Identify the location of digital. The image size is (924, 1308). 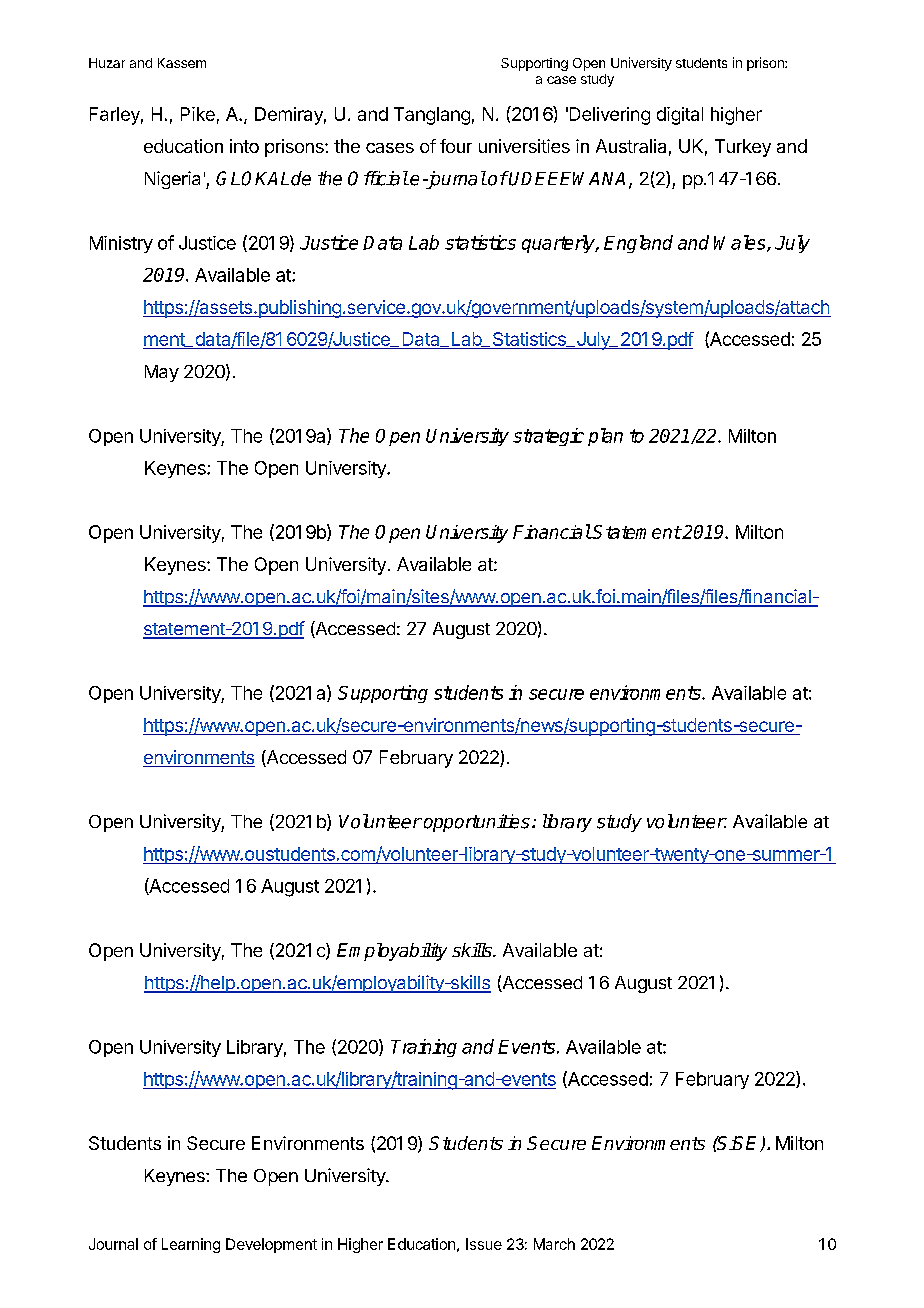
(680, 116).
